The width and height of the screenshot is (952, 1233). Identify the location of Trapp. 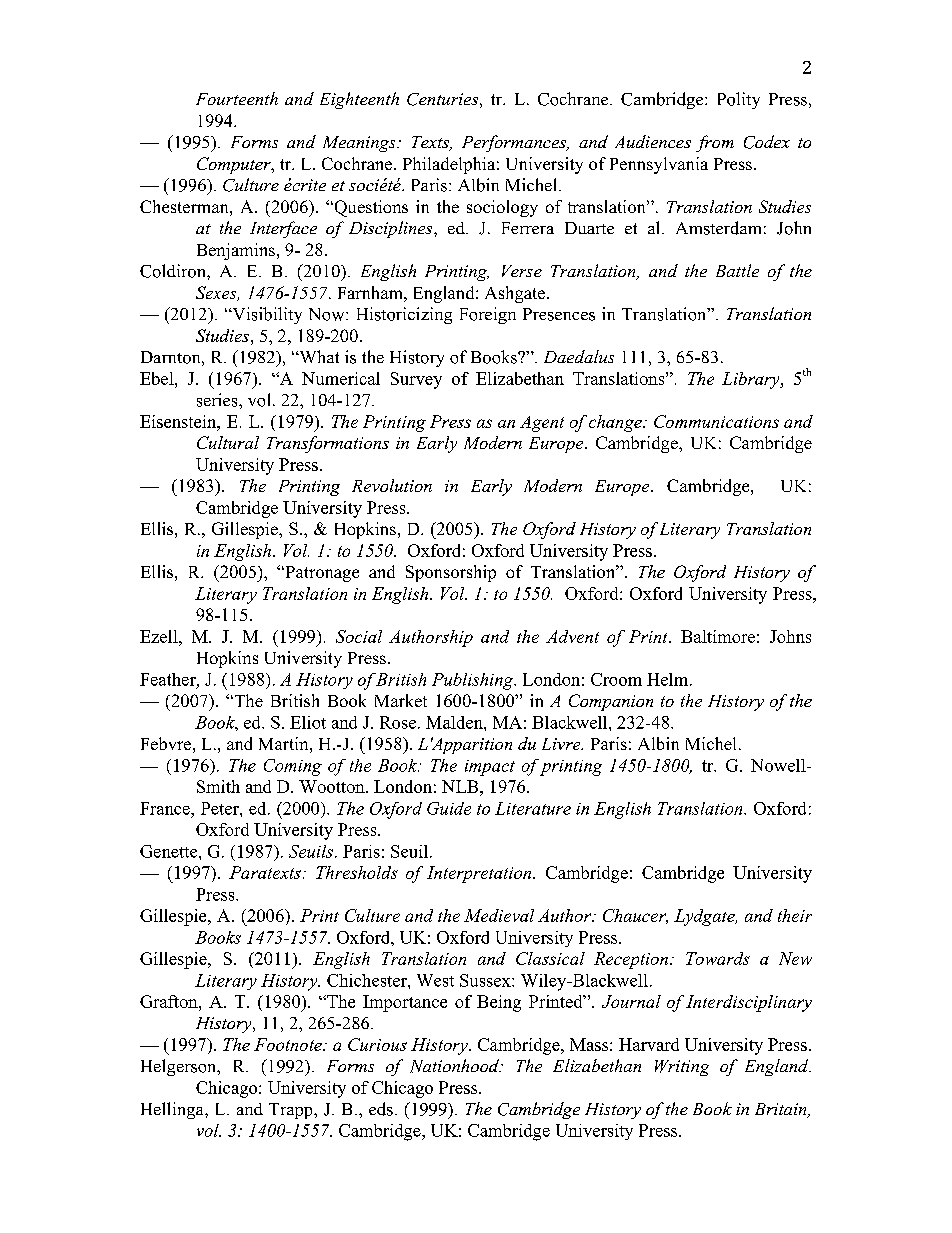
(292, 1111).
